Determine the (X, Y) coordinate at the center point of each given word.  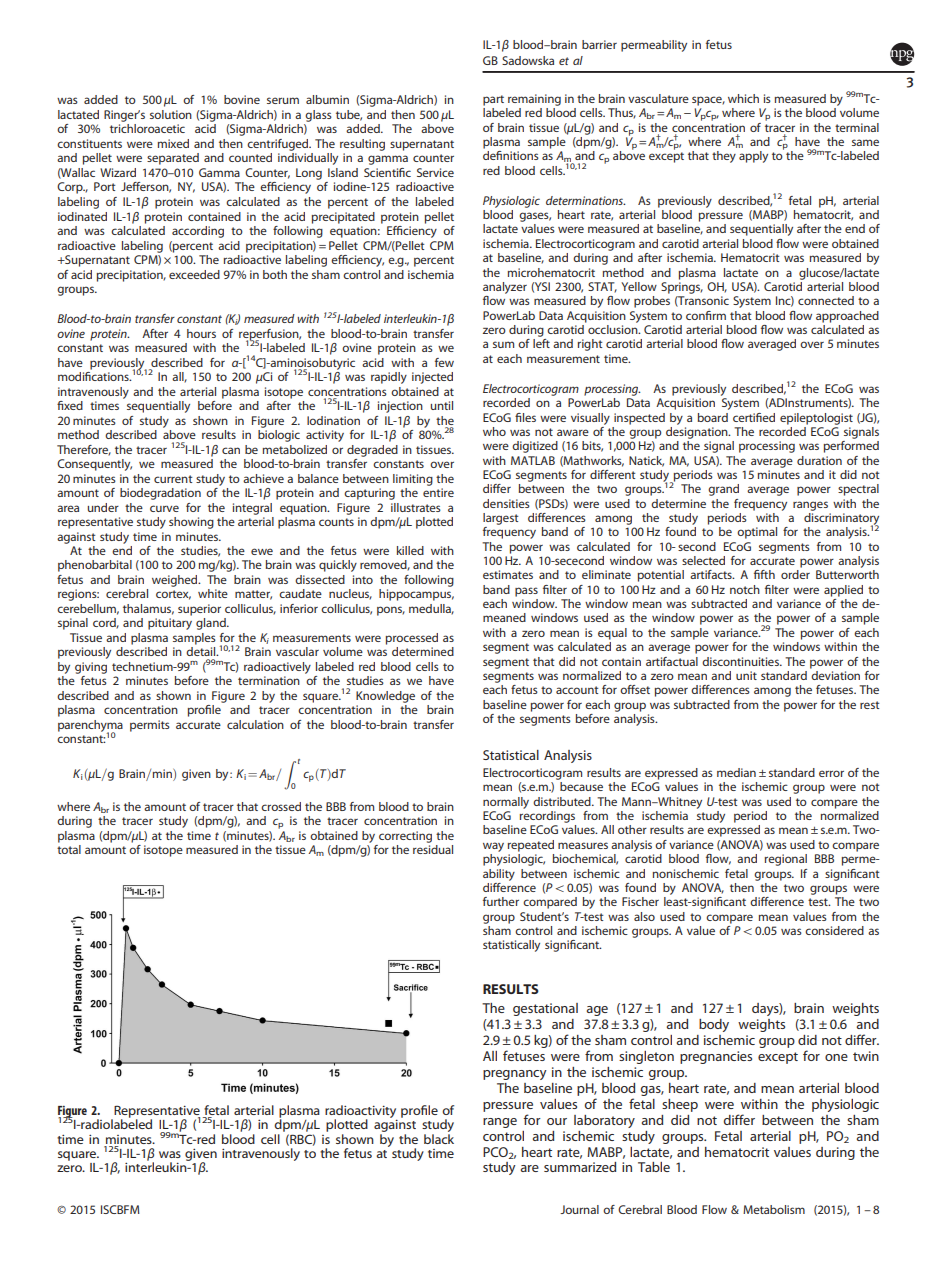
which (743, 98)
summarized (580, 1167)
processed (412, 639)
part (493, 100)
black (439, 1137)
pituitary (170, 624)
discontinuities (741, 661)
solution (171, 114)
